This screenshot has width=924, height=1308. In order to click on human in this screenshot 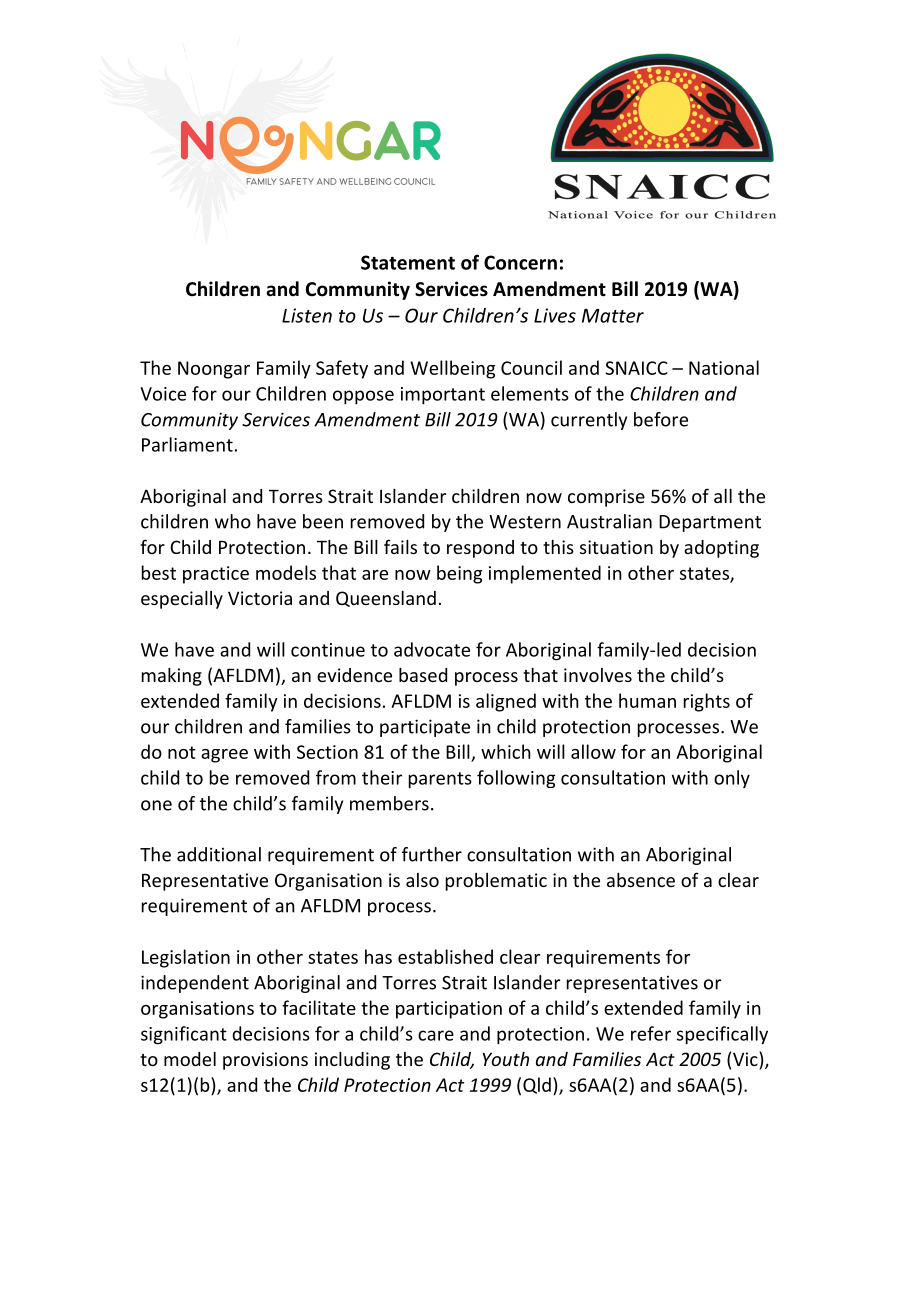, I will do `click(647, 700)`.
